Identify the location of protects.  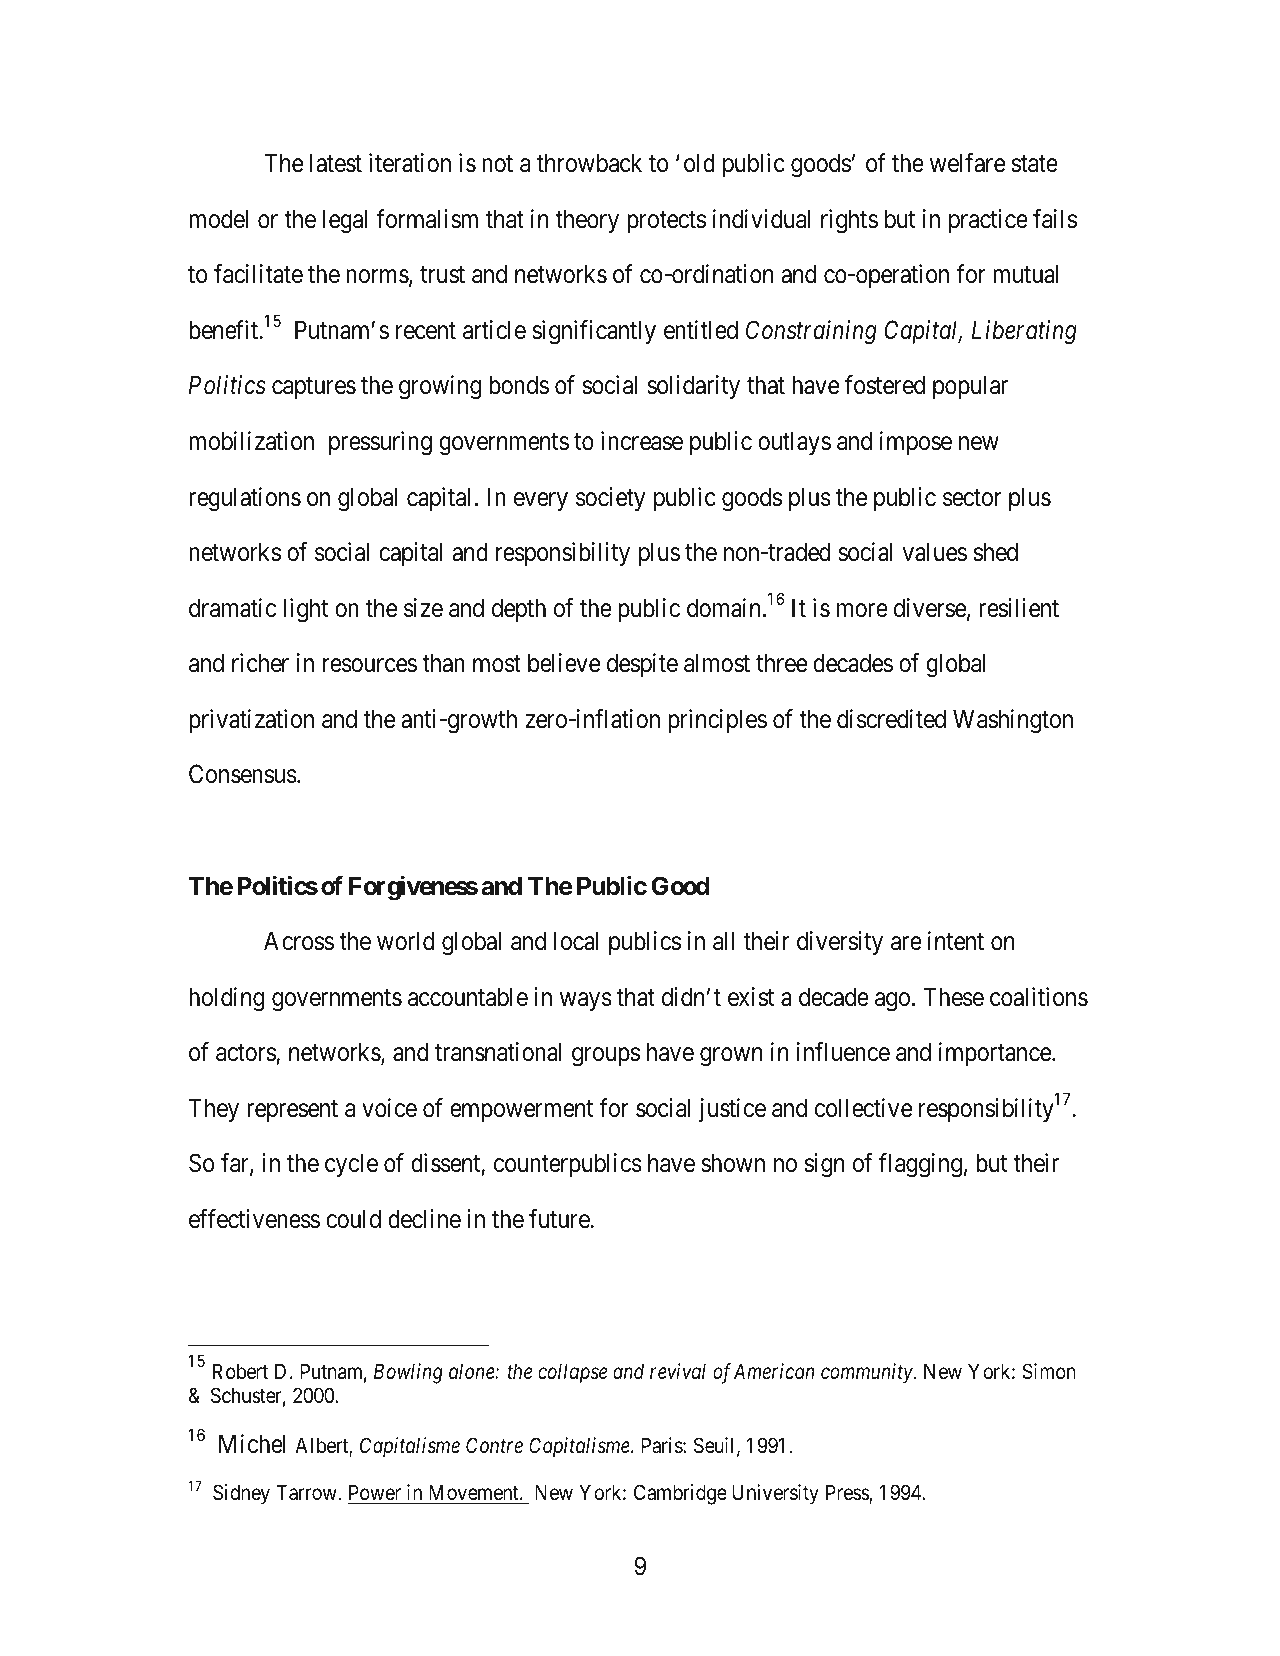
(666, 222).
